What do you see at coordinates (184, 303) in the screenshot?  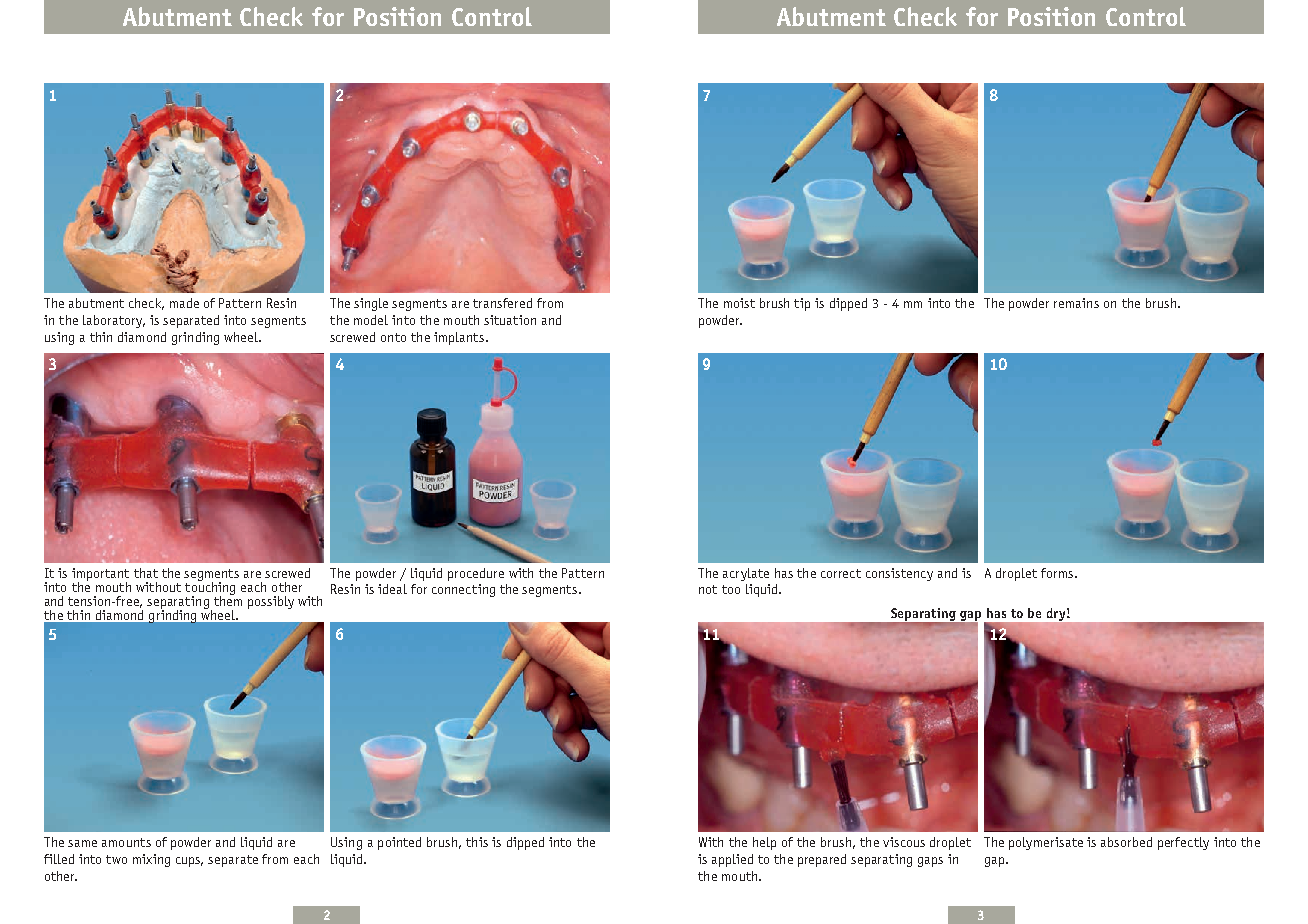 I see `made` at bounding box center [184, 303].
